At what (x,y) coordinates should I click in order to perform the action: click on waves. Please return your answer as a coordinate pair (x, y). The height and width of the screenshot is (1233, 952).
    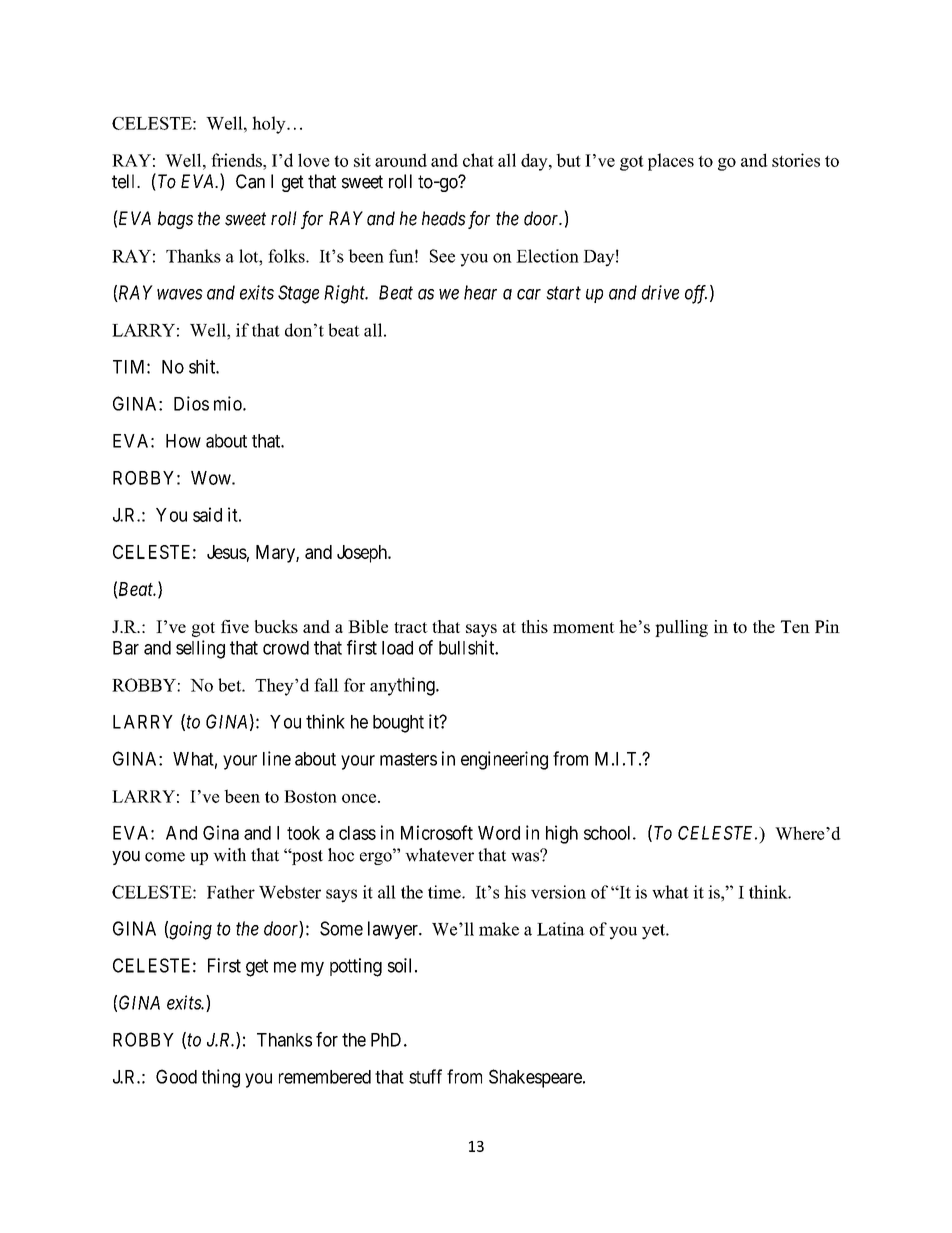
    Looking at the image, I should click on (180, 294).
